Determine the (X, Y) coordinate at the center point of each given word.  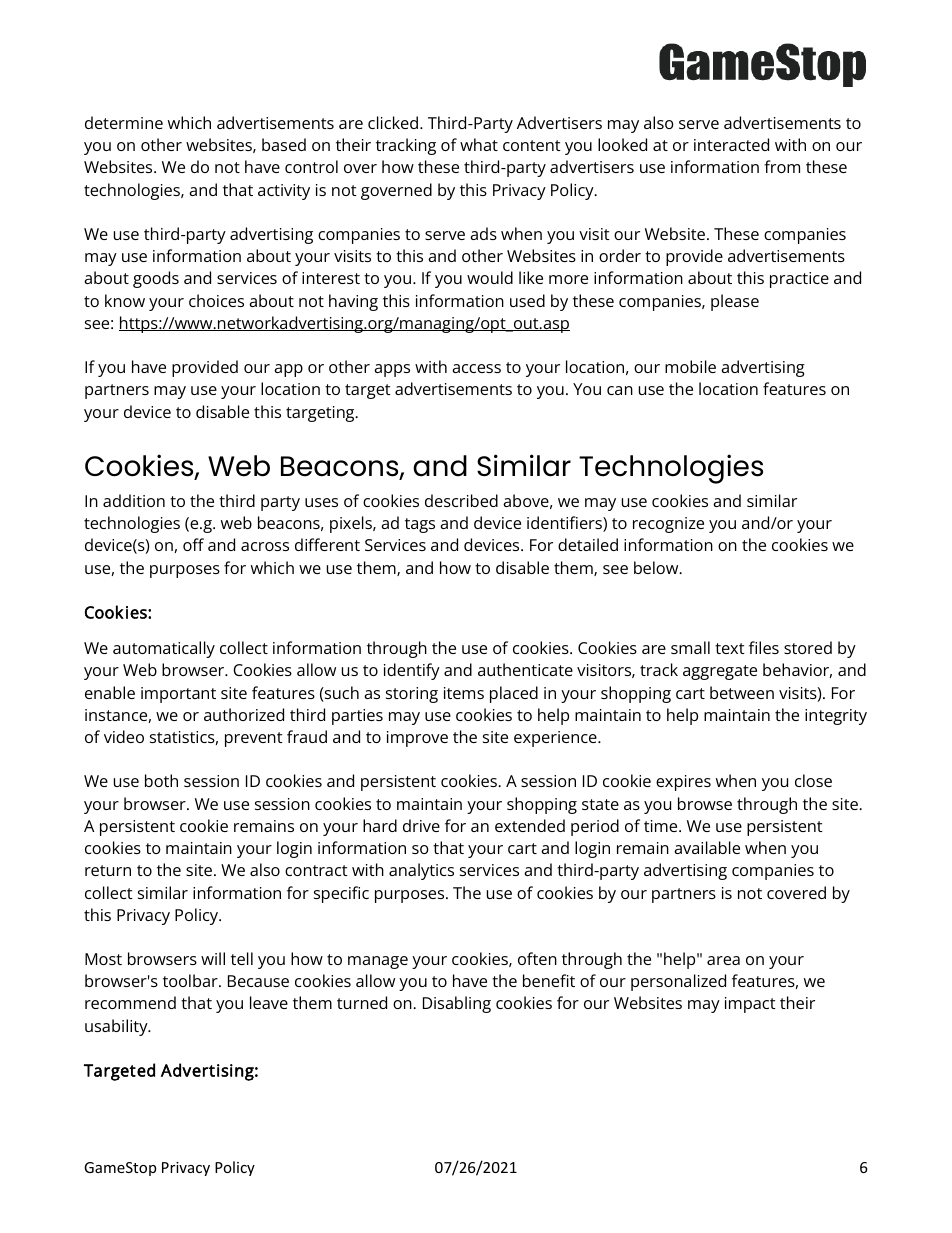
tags (420, 525)
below (657, 567)
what (479, 144)
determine (124, 122)
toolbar (191, 980)
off (193, 544)
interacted (731, 144)
